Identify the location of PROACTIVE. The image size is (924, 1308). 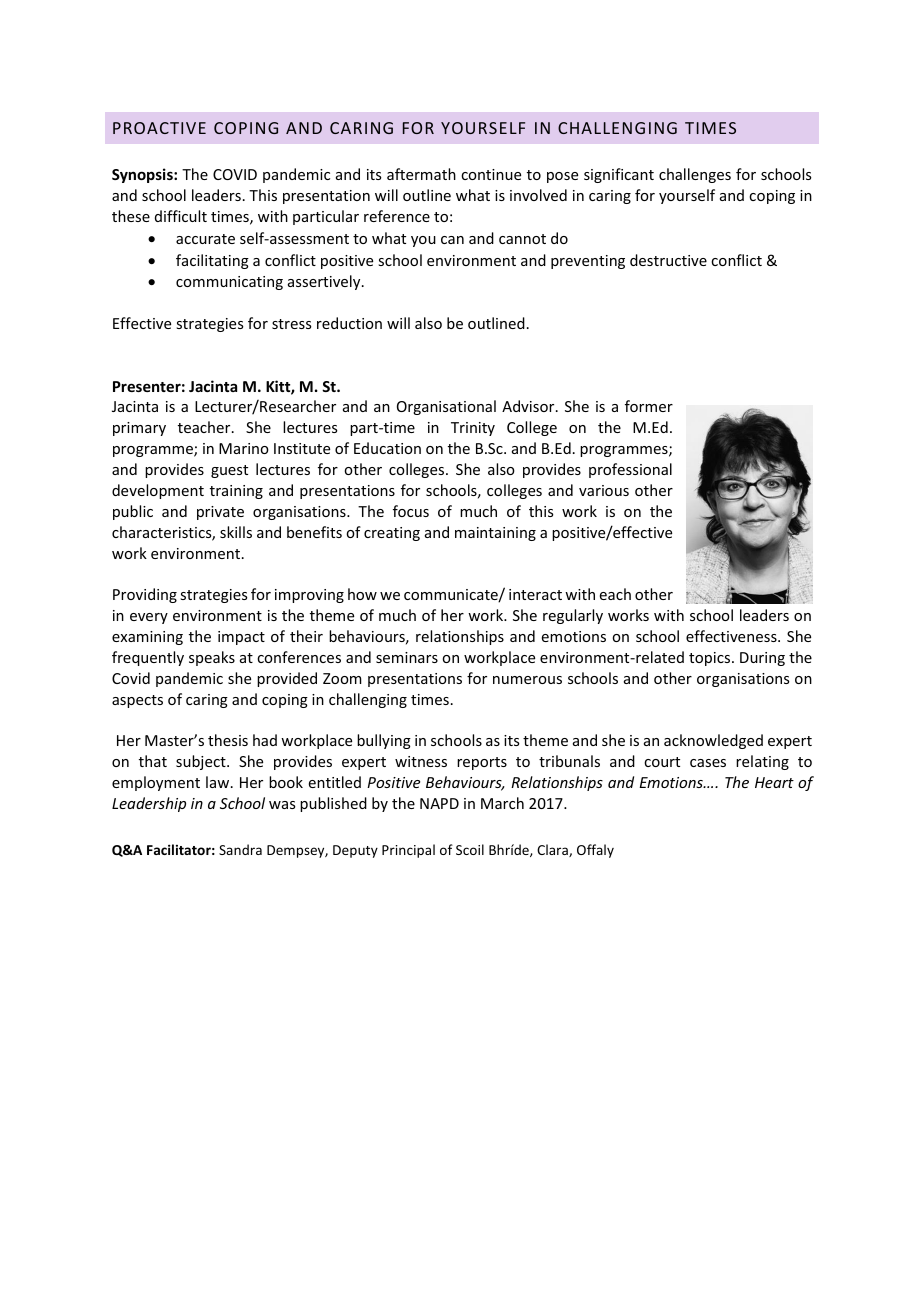
(159, 128).
